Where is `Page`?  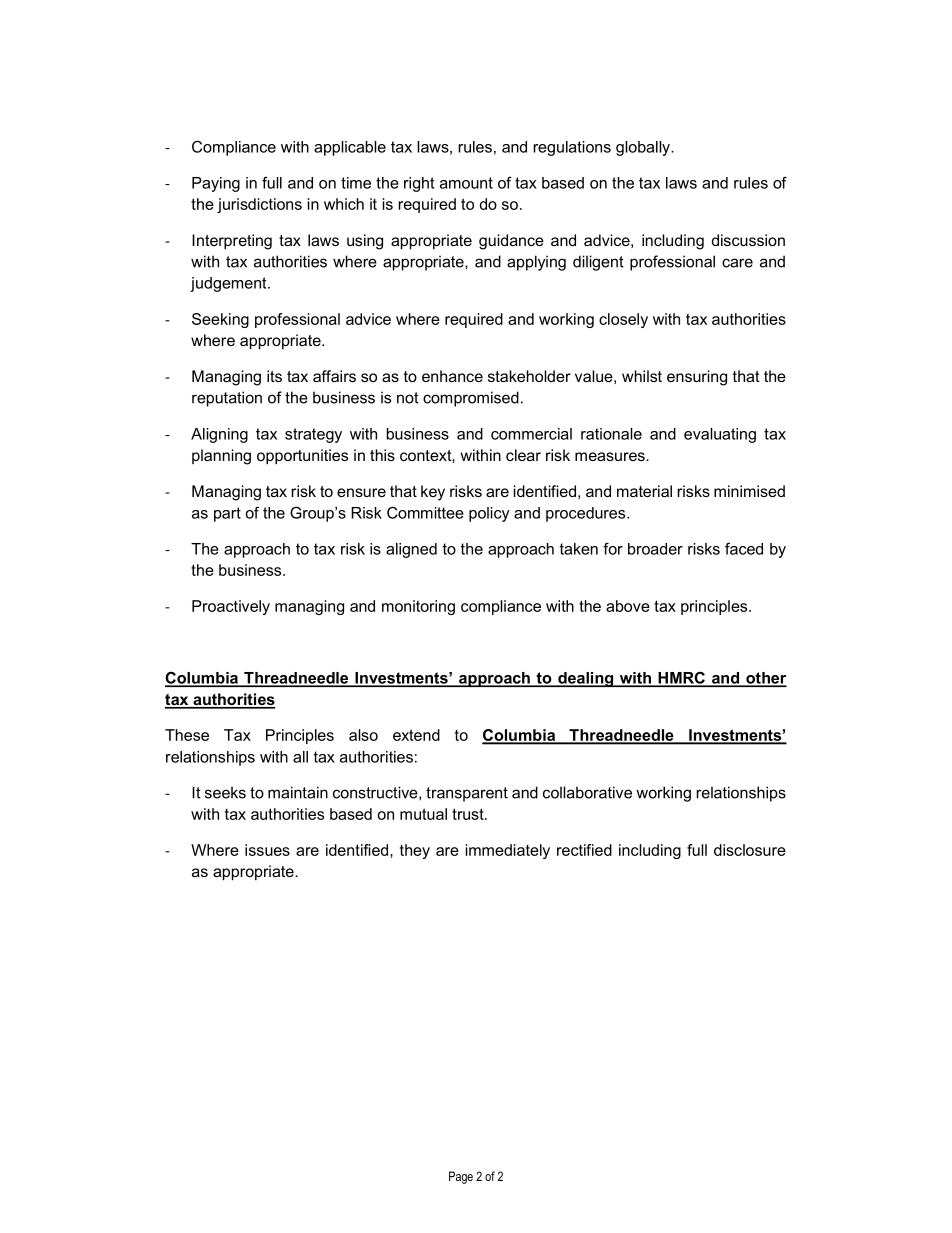 Page is located at coordinates (461, 1177).
